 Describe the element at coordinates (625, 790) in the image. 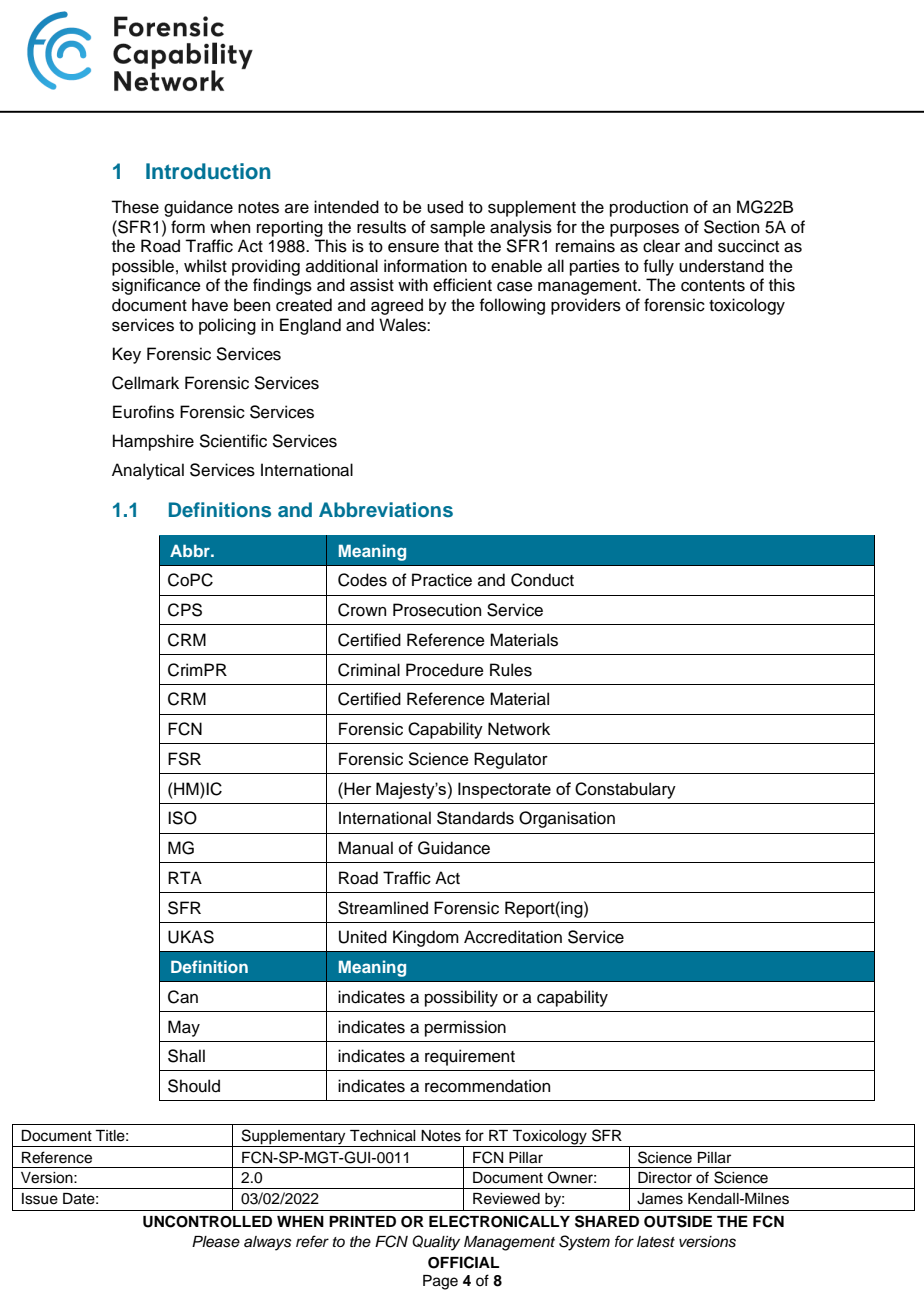

I see `Constabulary` at that location.
